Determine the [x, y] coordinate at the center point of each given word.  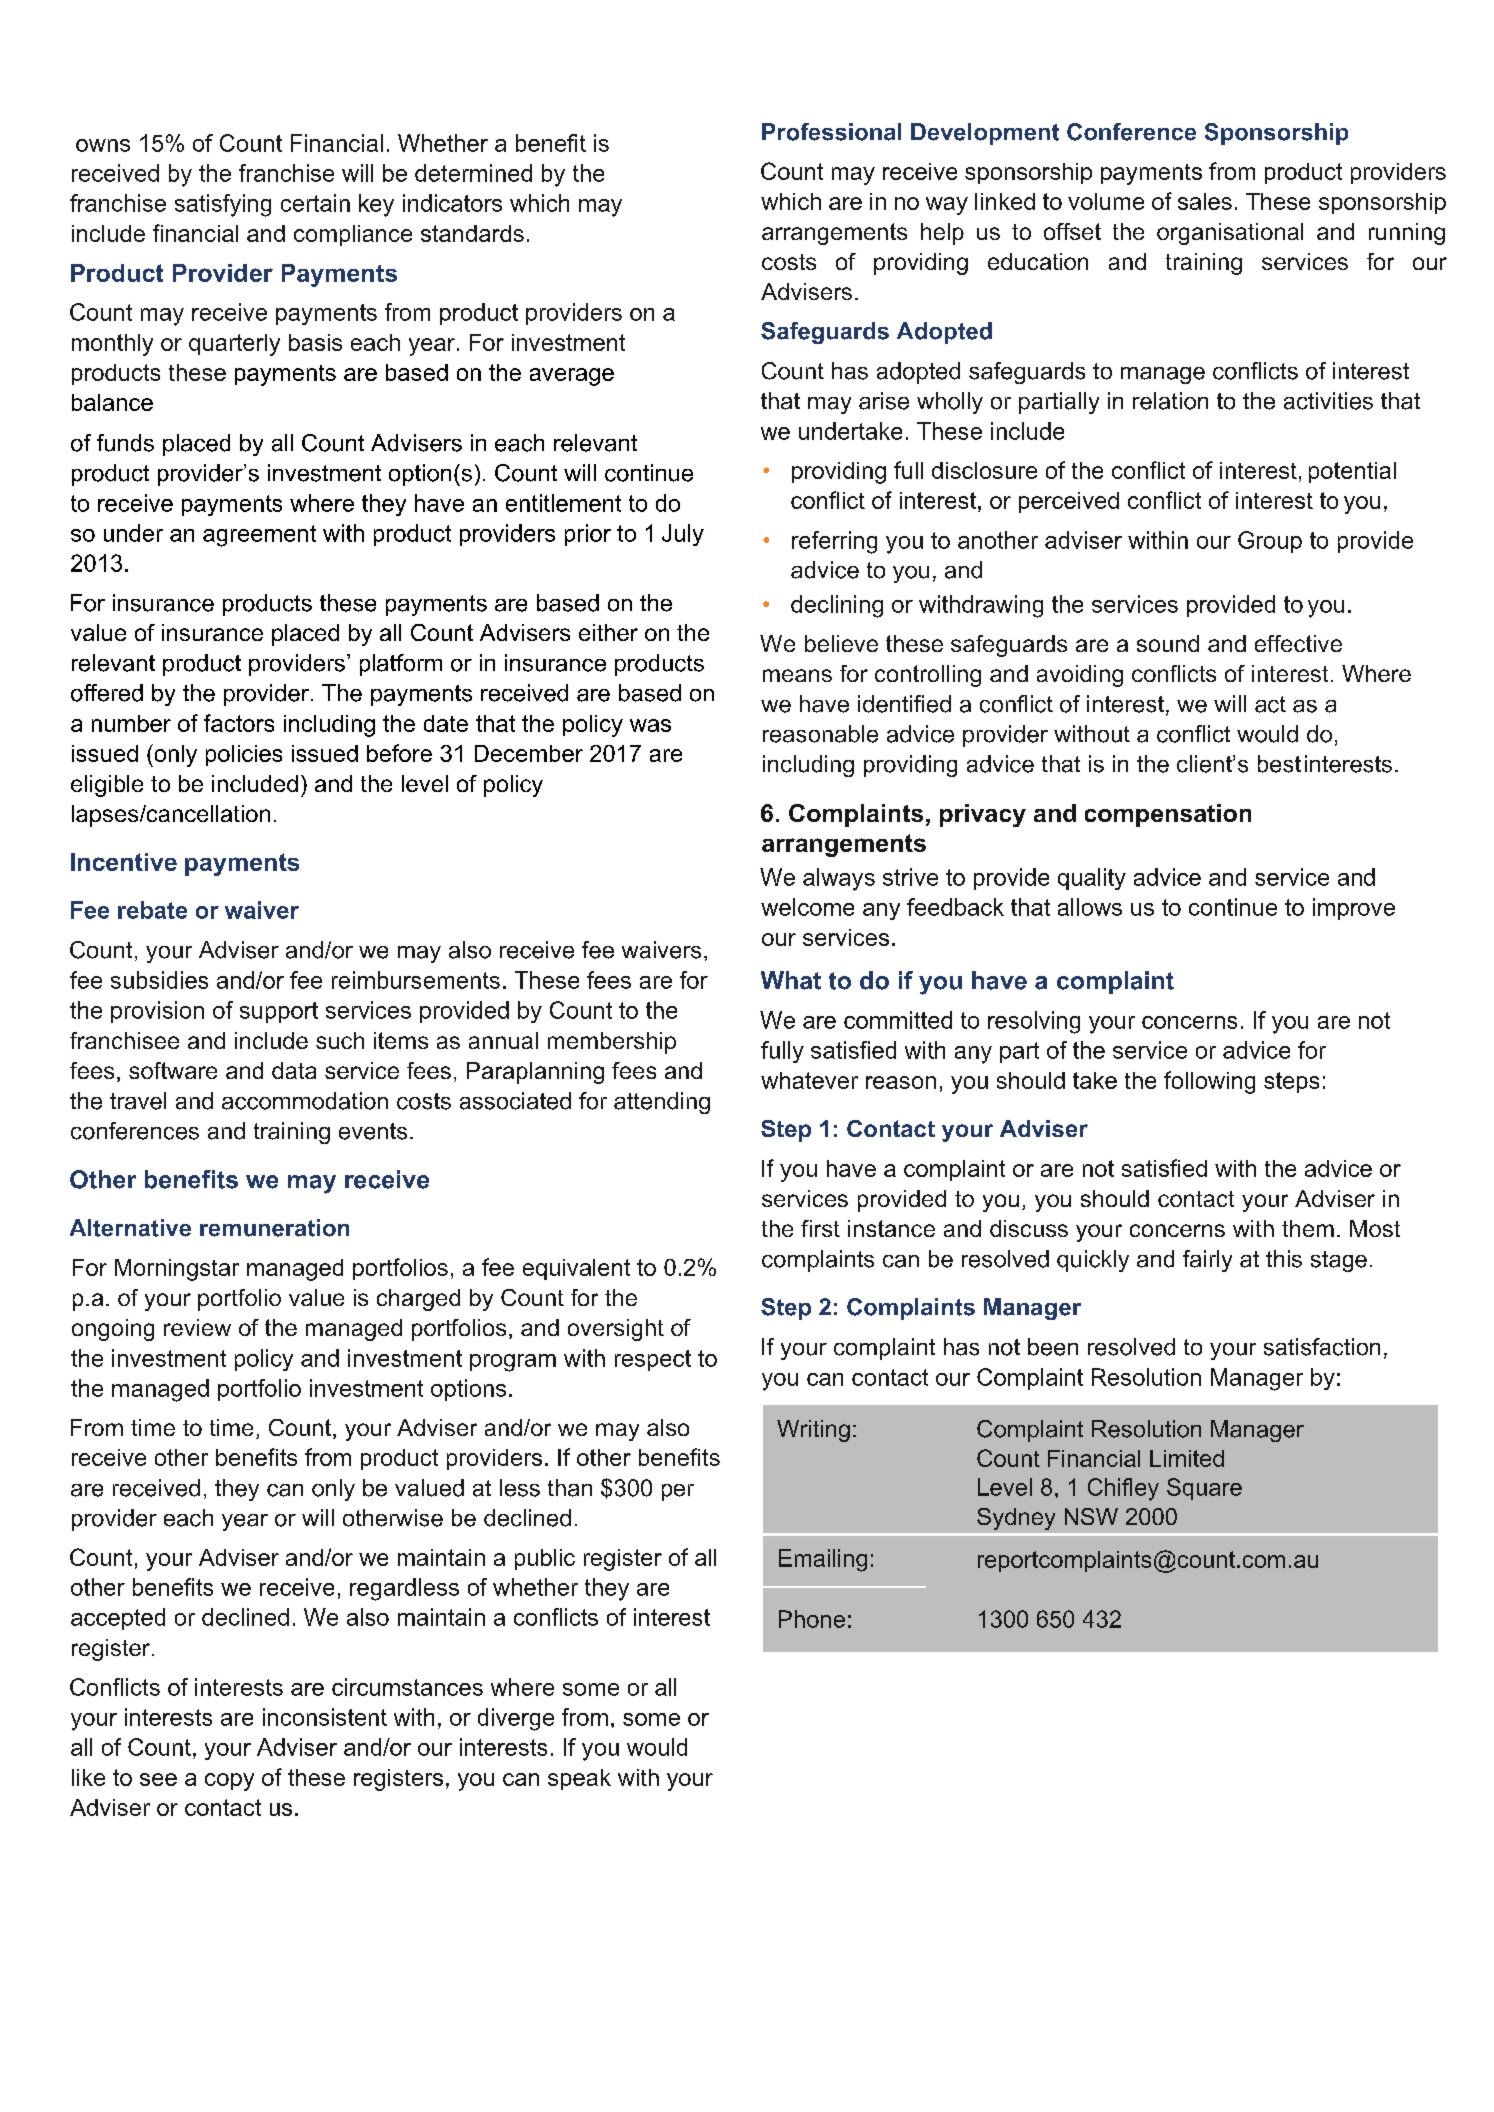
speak [579, 1779]
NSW [1091, 1516]
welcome [807, 907]
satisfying [223, 205]
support [279, 1012]
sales [1205, 201]
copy [229, 1782]
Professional [831, 132]
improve [1354, 909]
